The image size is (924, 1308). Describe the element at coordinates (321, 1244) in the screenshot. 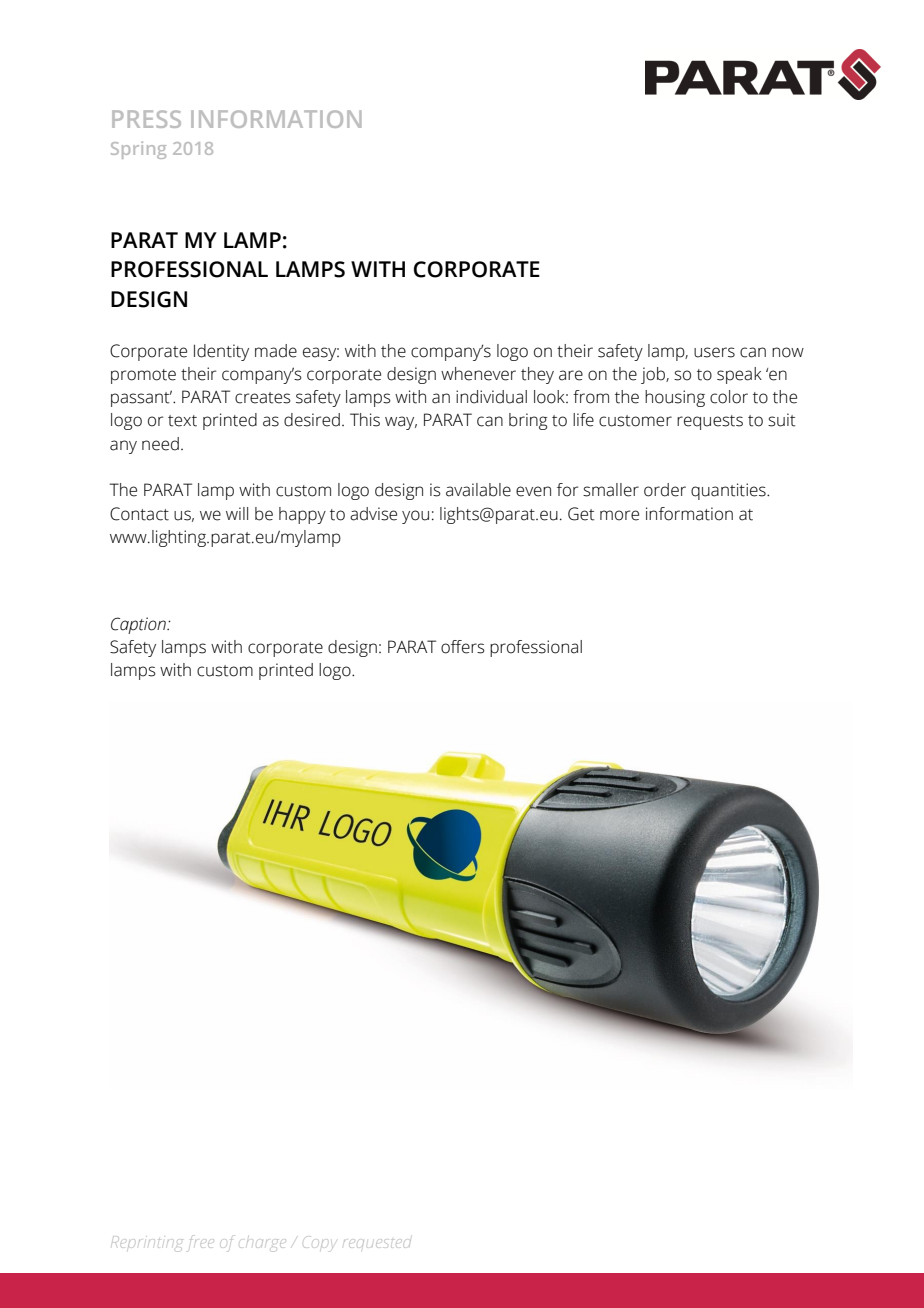

I see `Copy` at that location.
